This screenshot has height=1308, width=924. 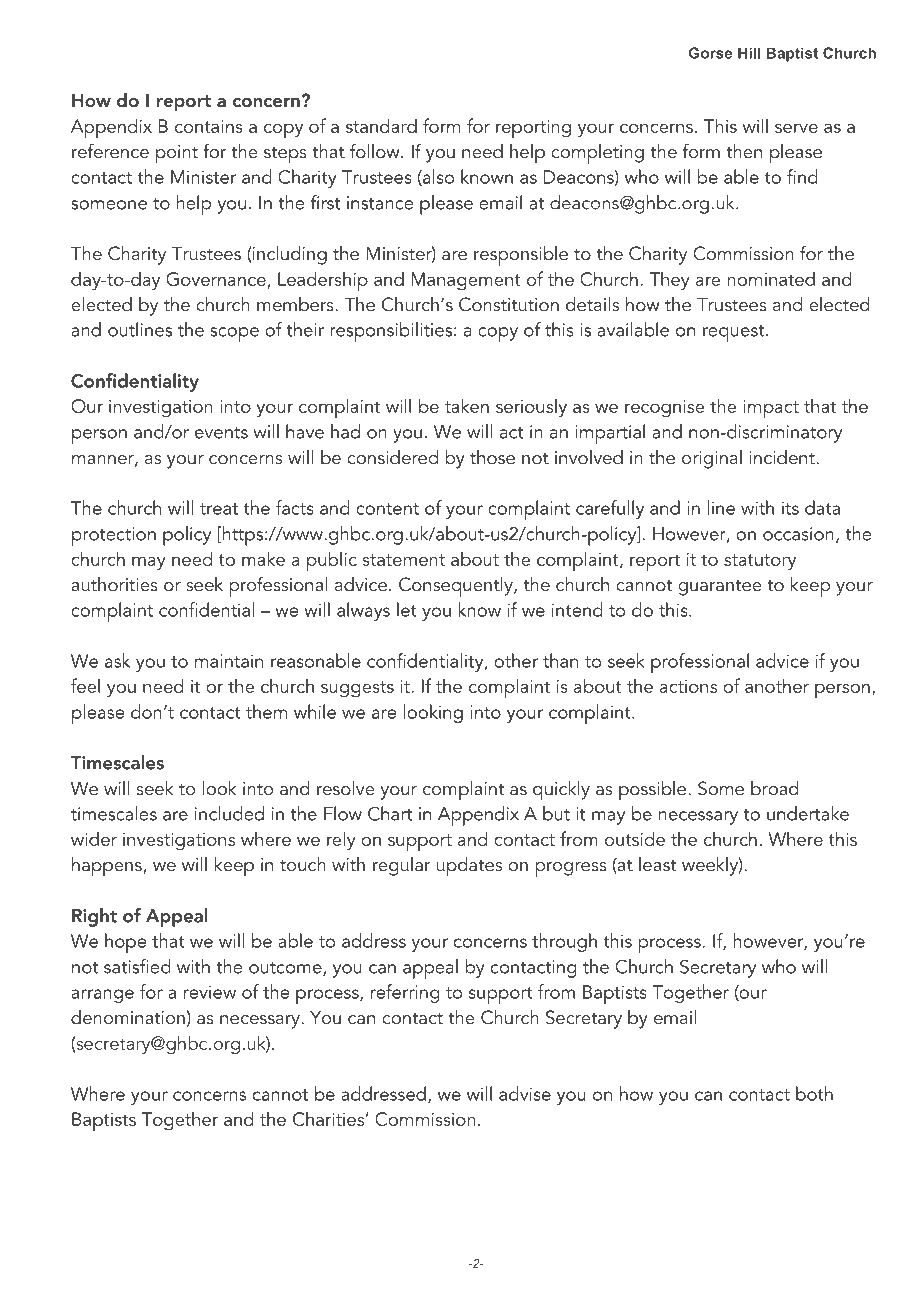 What do you see at coordinates (457, 587) in the screenshot?
I see `Consequently` at bounding box center [457, 587].
